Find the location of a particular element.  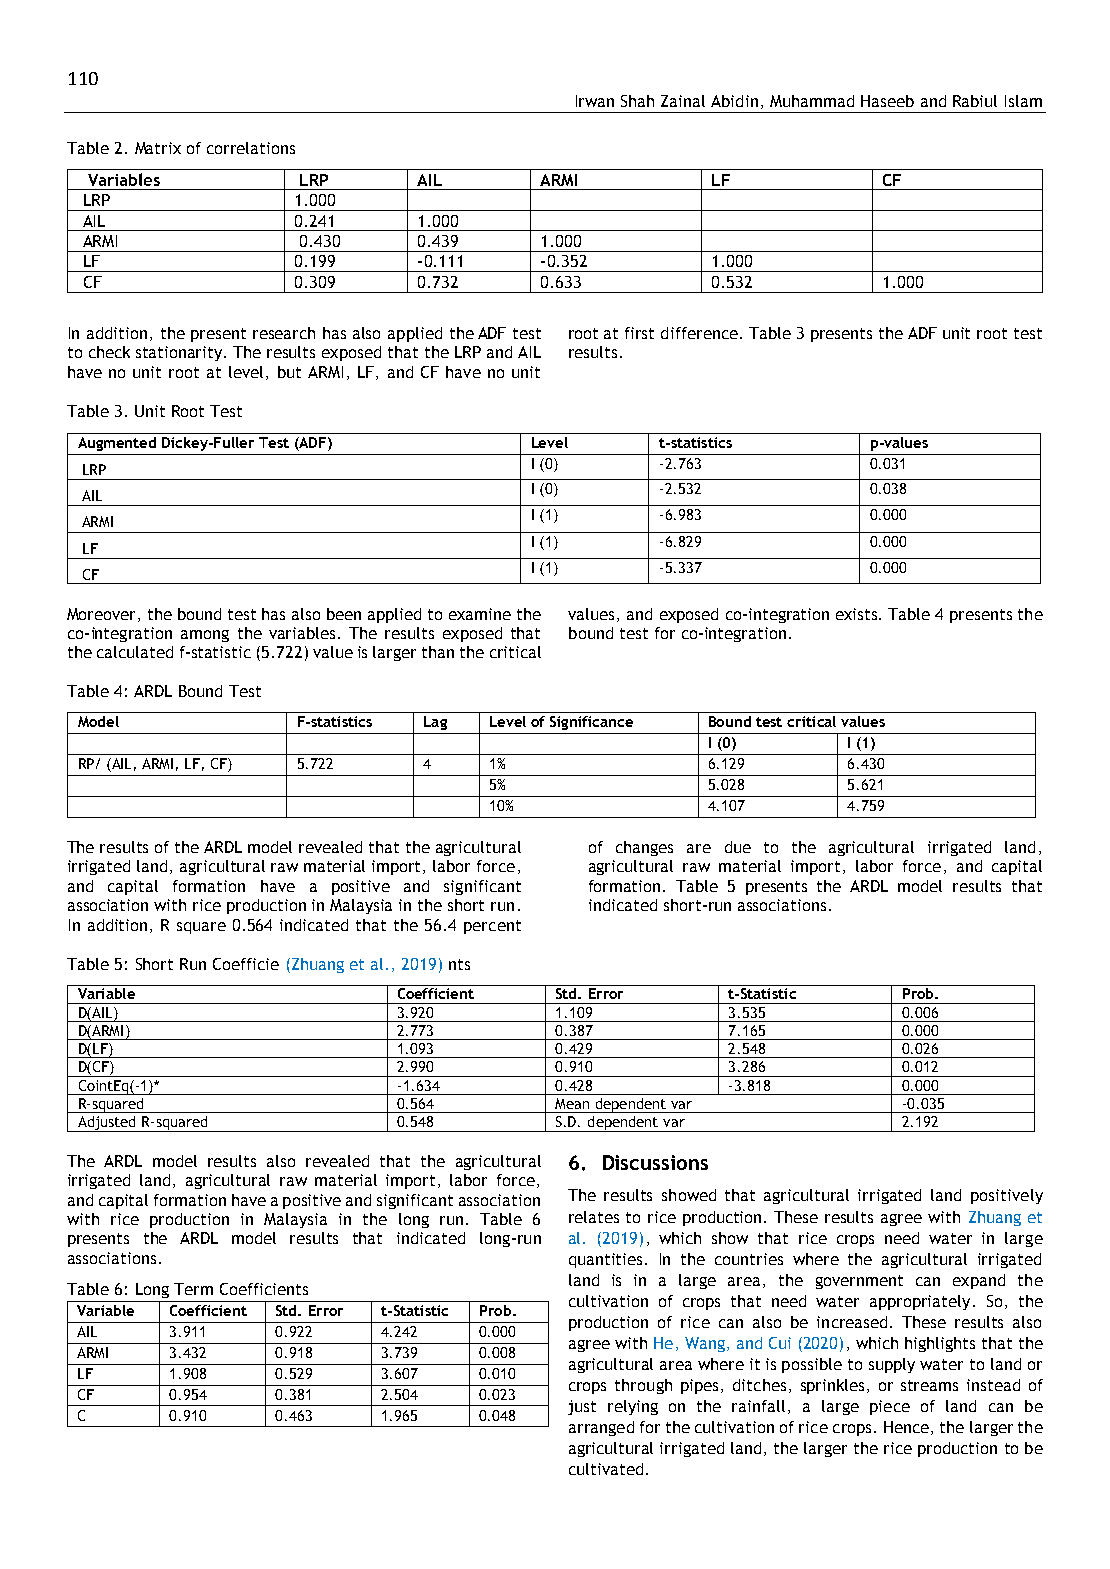

percent is located at coordinates (492, 927).
